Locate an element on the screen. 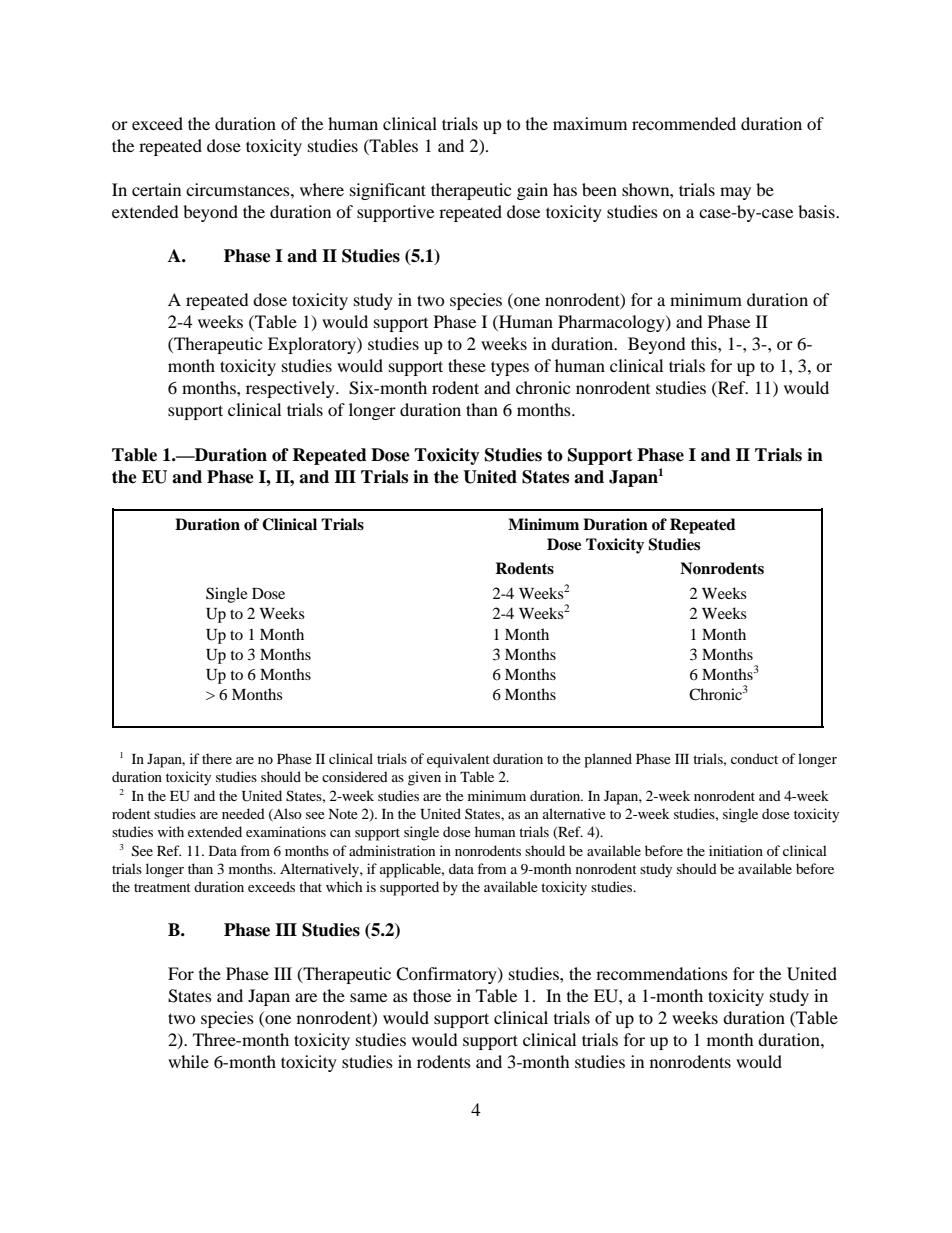 The image size is (952, 1233). while is located at coordinates (188, 1061).
